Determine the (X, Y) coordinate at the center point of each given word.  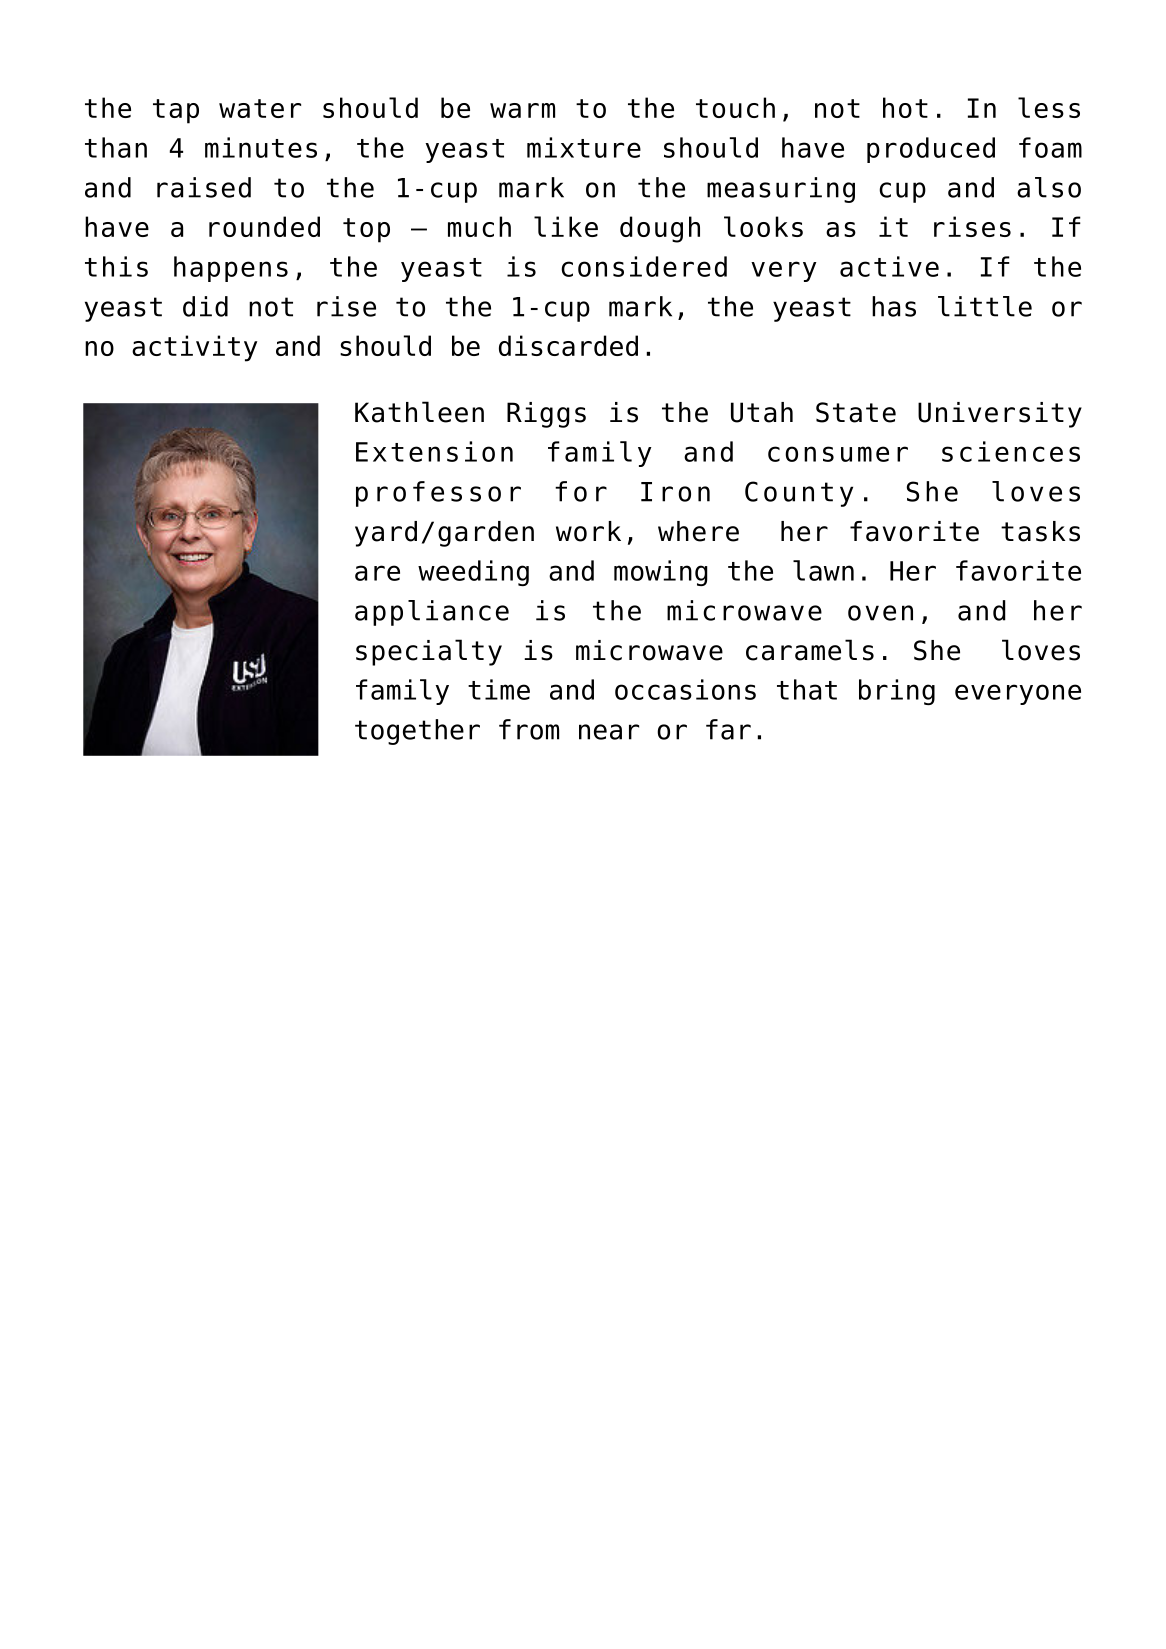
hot (905, 107)
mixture (584, 147)
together (417, 732)
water (260, 108)
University (1000, 415)
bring (897, 692)
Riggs (546, 415)
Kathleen (419, 412)
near (609, 732)
